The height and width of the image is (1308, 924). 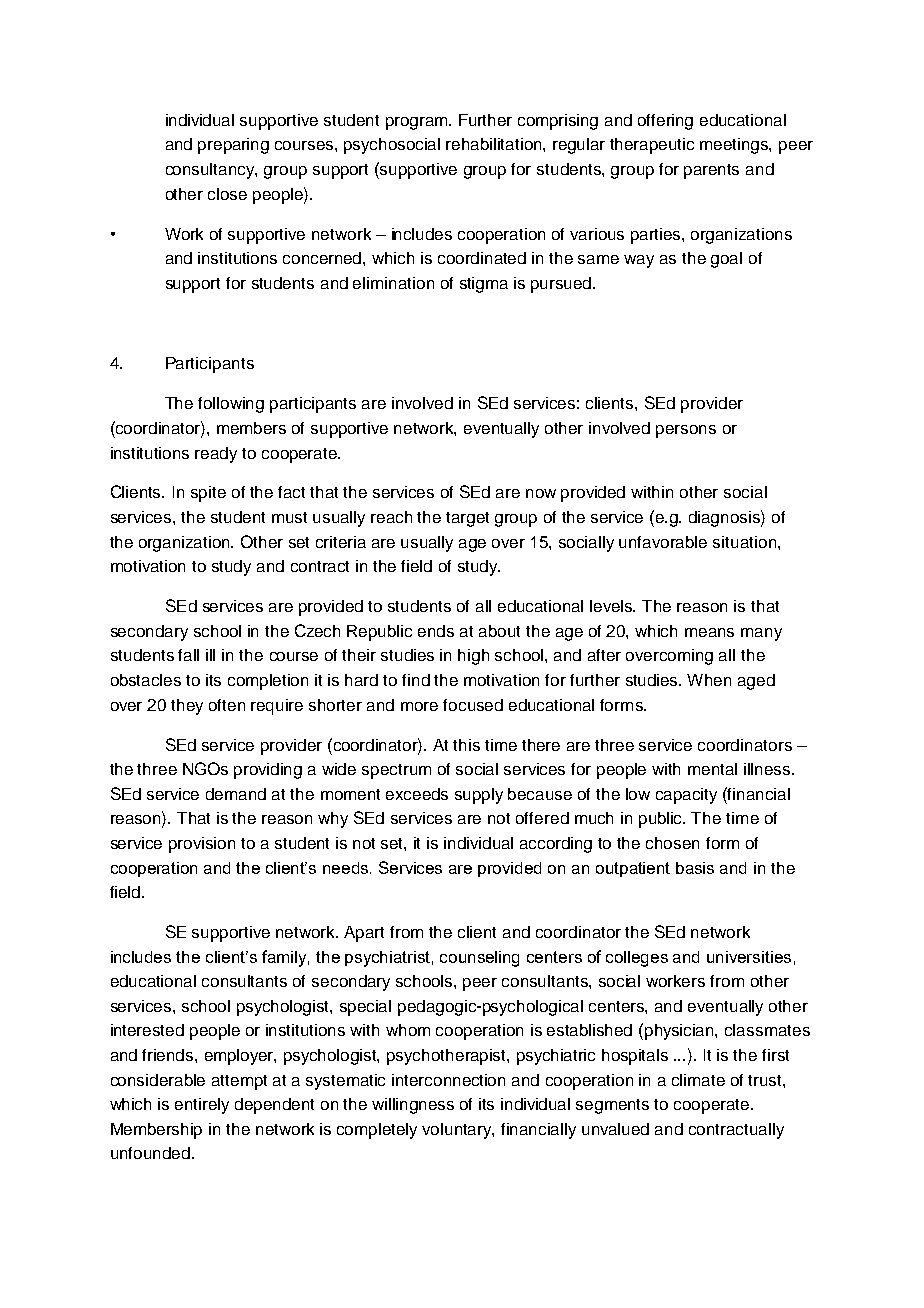 What do you see at coordinates (473, 657) in the image?
I see `high` at bounding box center [473, 657].
